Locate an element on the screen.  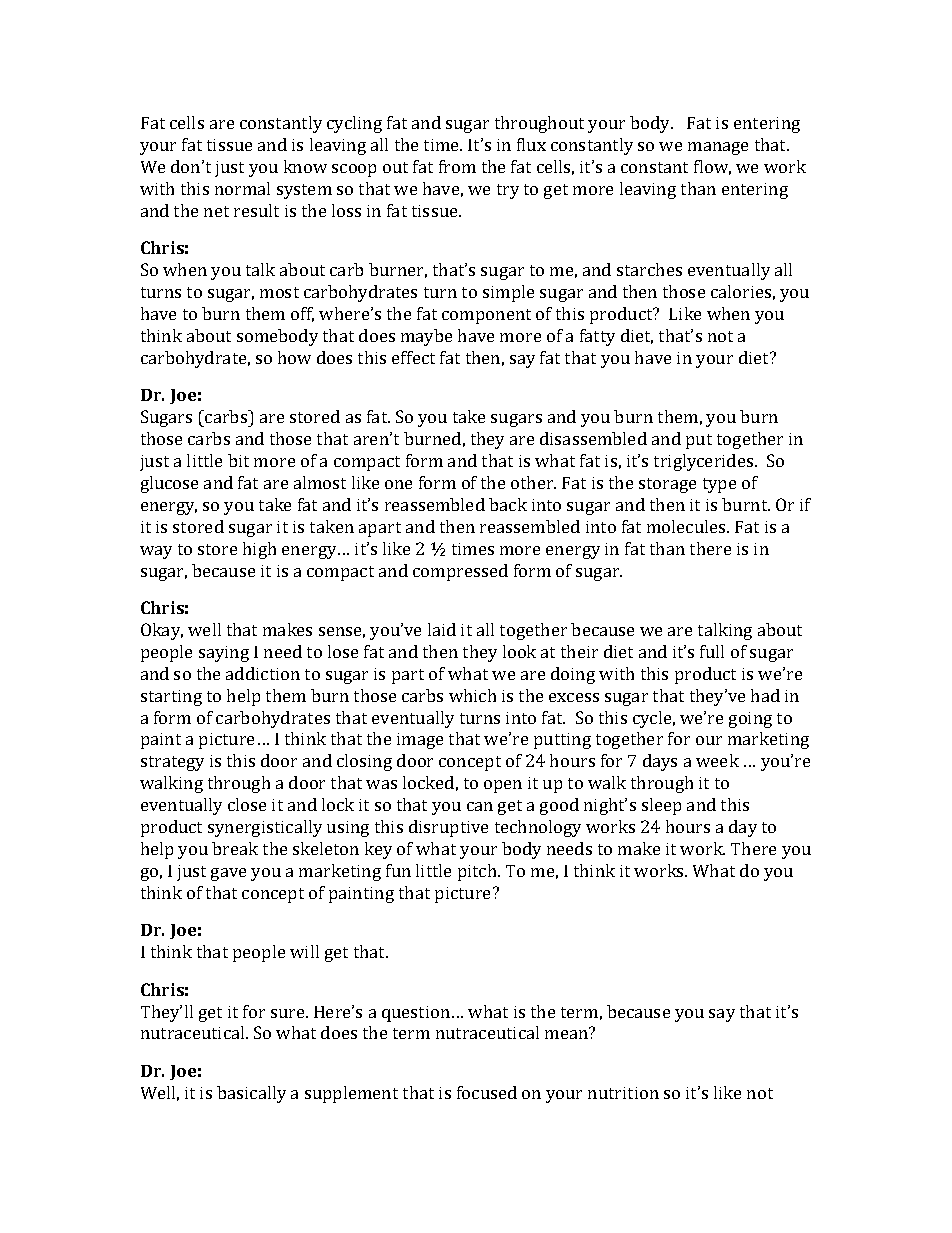
saying is located at coordinates (224, 654).
